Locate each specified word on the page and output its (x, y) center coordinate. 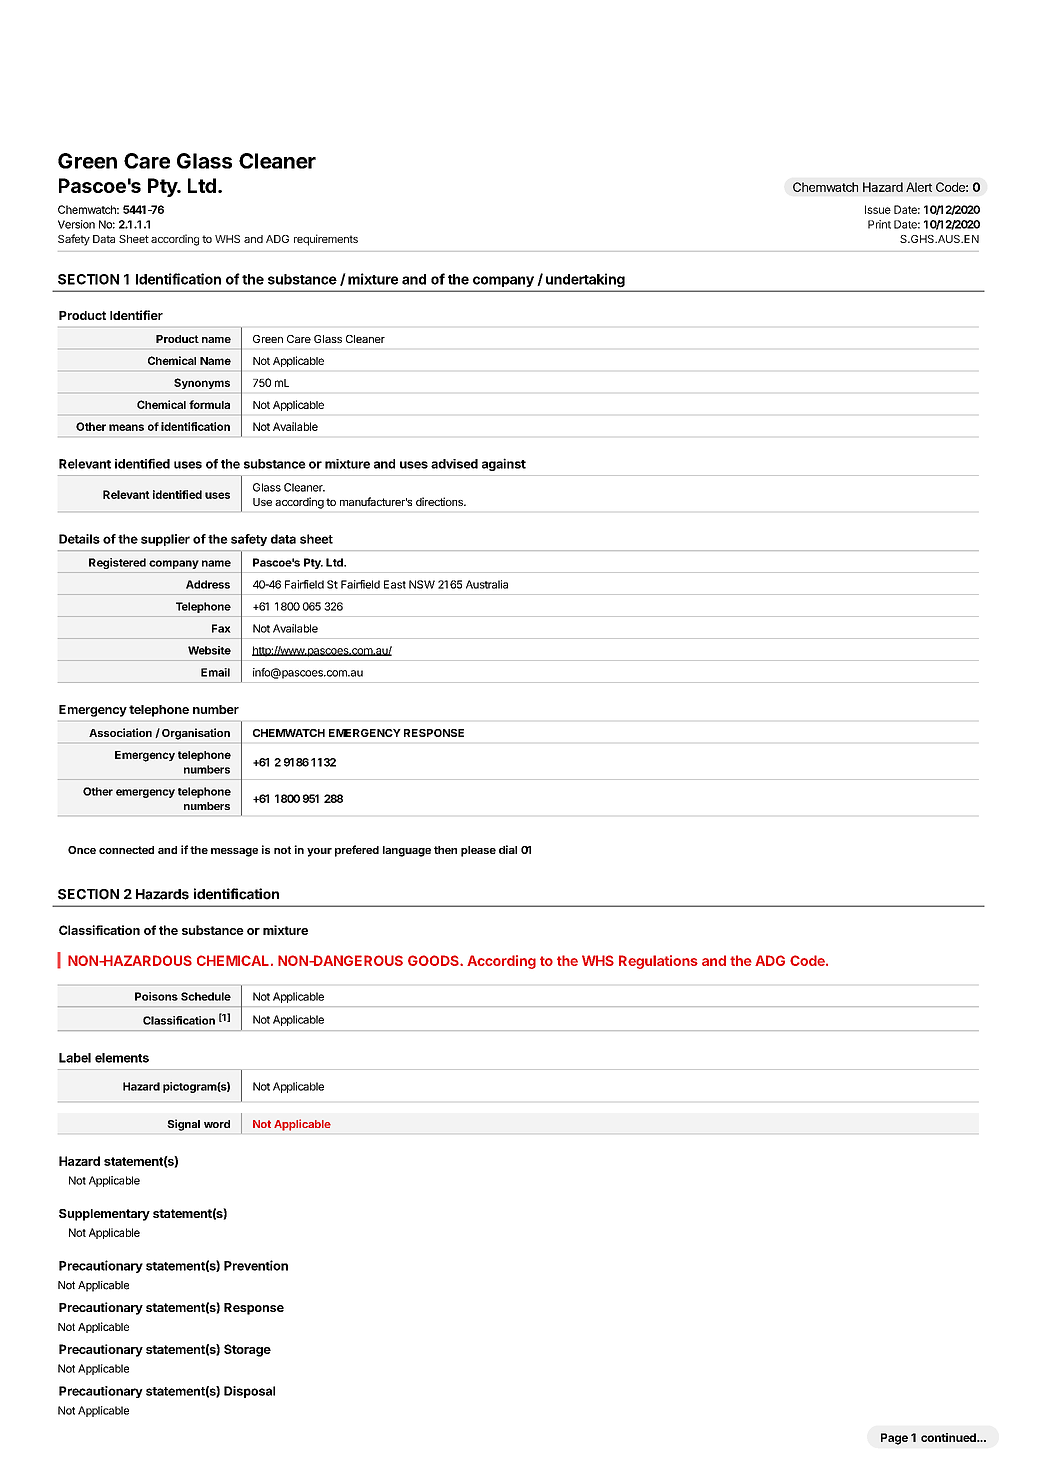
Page (894, 1439)
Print (879, 224)
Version (76, 224)
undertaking (585, 280)
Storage (247, 1350)
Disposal (249, 1392)
